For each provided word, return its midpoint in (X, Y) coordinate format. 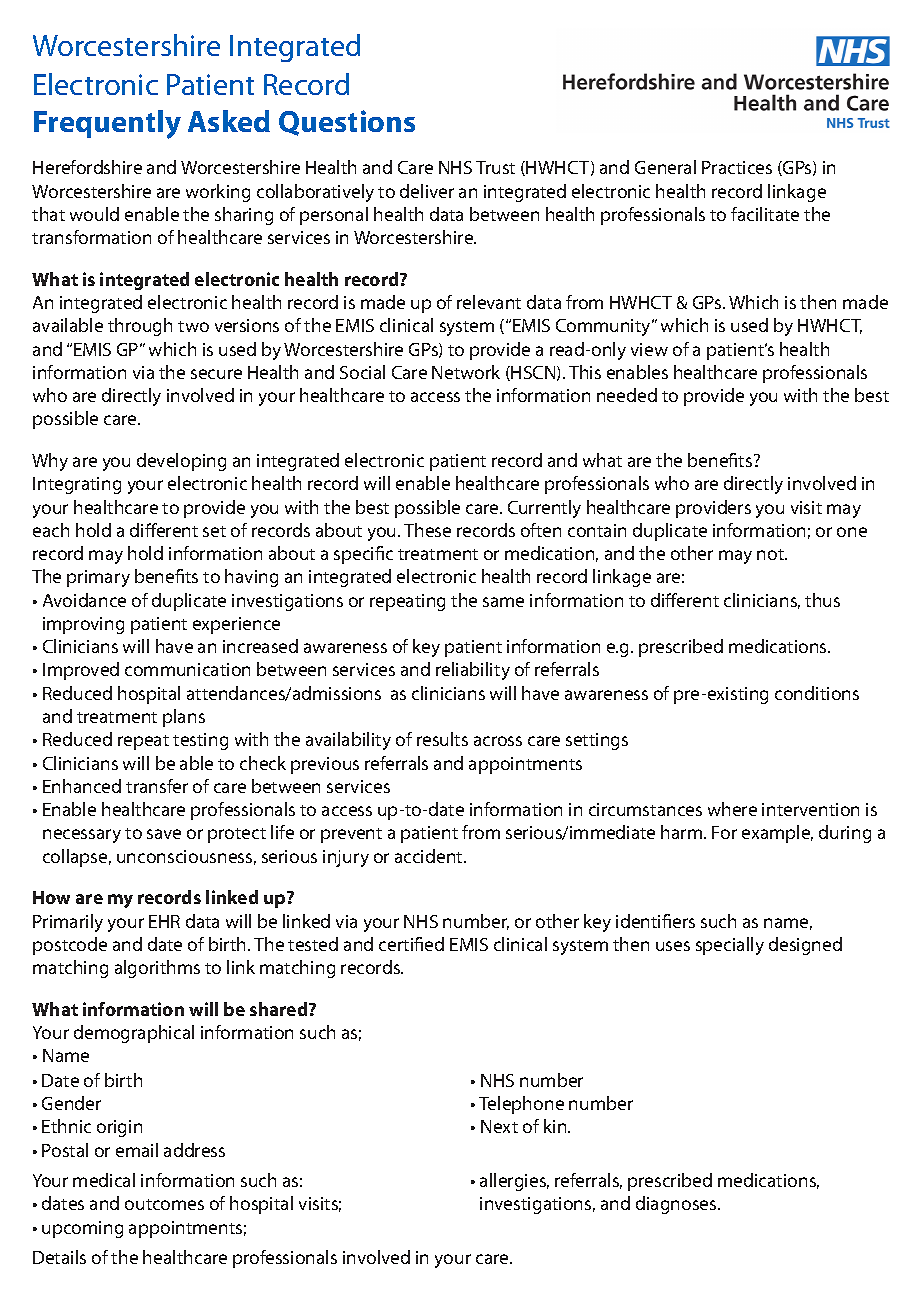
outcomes (164, 1204)
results (442, 739)
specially (730, 946)
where (732, 809)
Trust (495, 167)
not (771, 554)
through (140, 327)
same (503, 602)
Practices (737, 167)
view (649, 349)
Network (466, 372)
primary (98, 578)
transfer (157, 786)
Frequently (107, 124)
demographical (134, 1034)
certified (411, 944)
